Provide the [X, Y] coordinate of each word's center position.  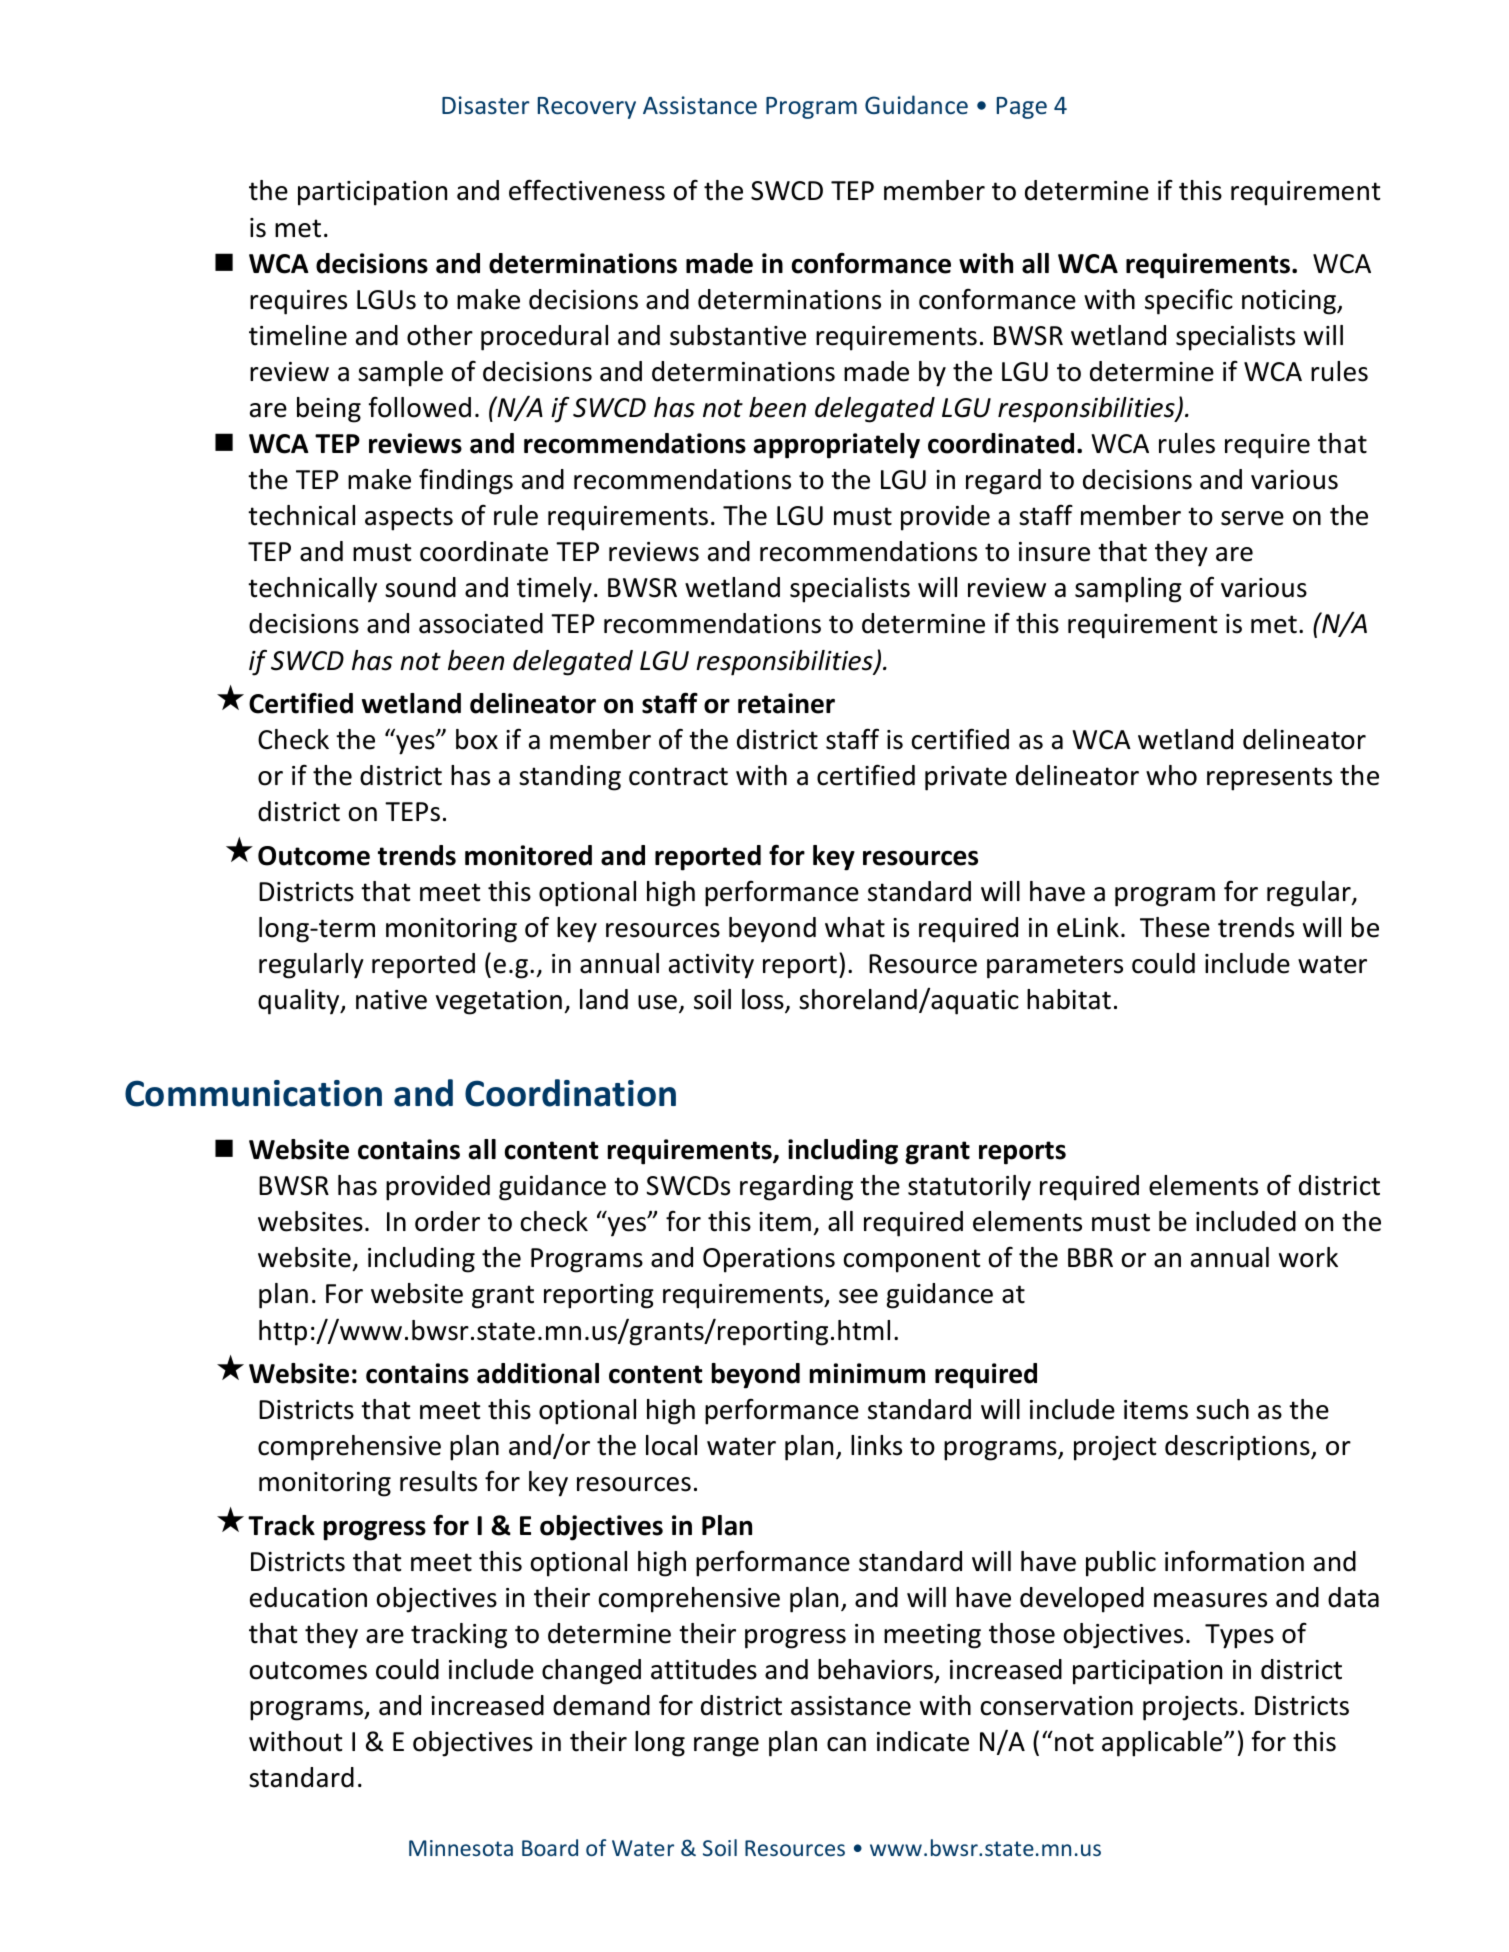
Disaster [486, 105]
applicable [1163, 1744]
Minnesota [461, 1848]
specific [1189, 302]
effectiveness [587, 190]
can [846, 1744]
